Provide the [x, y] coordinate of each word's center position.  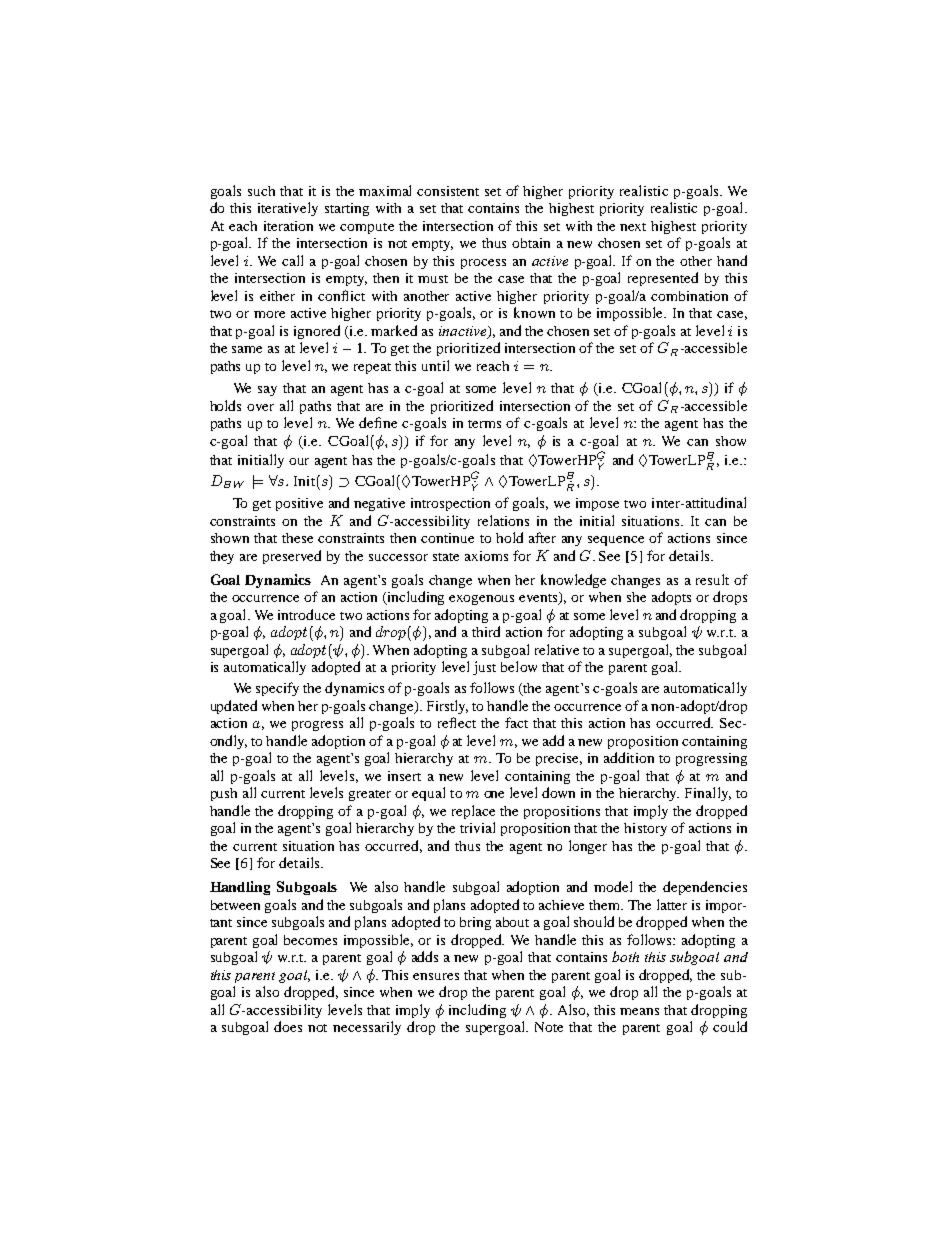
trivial [477, 827]
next [633, 227]
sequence [616, 541]
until [435, 365]
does [288, 1026]
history [645, 829]
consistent [448, 191]
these [297, 538]
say [267, 391]
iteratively [288, 209]
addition [629, 757]
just [484, 668]
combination [689, 296]
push [224, 794]
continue [447, 538]
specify [277, 689]
